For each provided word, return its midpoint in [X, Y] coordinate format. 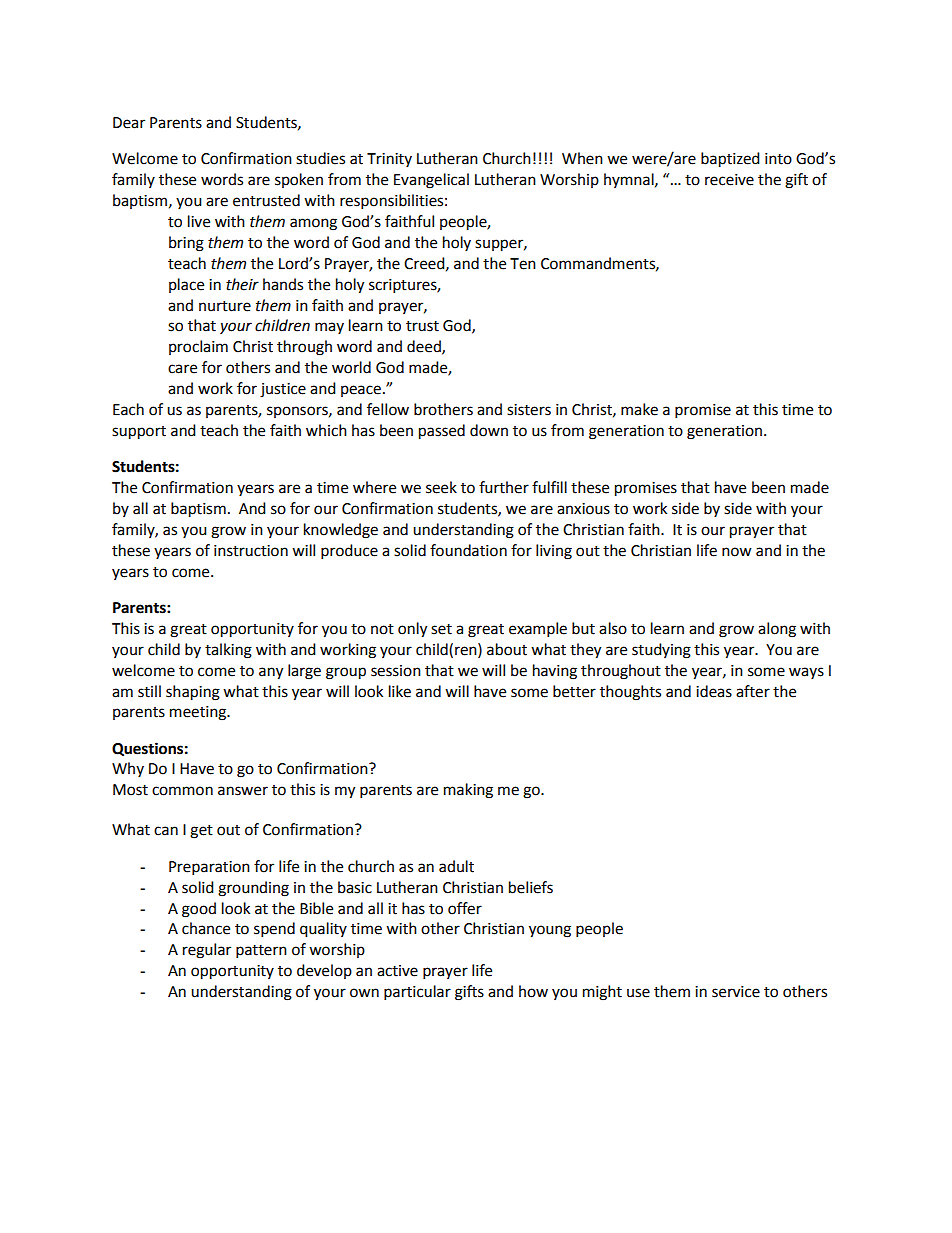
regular [207, 951]
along [777, 630]
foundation [468, 550]
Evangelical [431, 181]
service [736, 992]
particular [417, 993]
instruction [251, 551]
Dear [129, 123]
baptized [730, 160]
